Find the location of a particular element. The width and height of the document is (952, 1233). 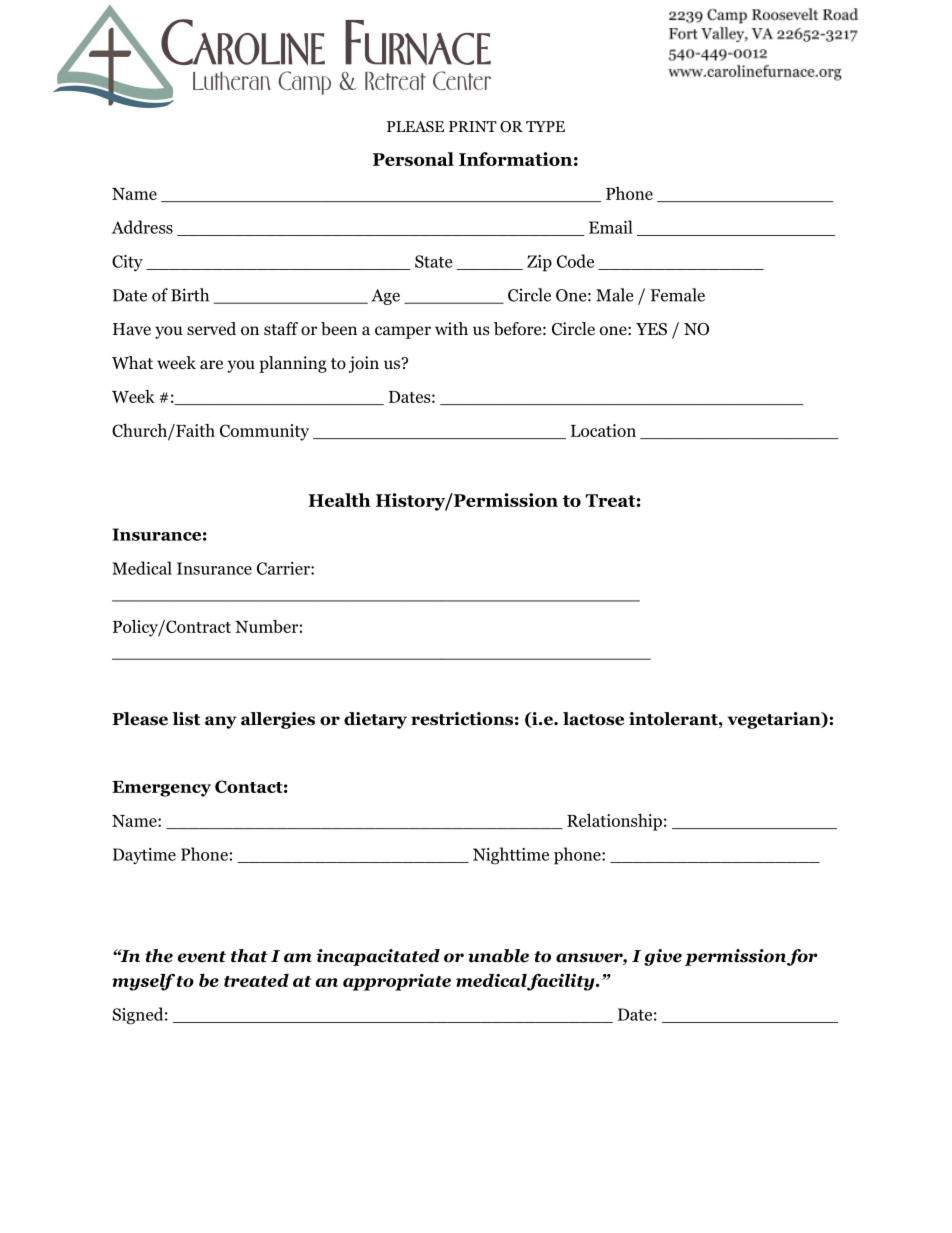

Address is located at coordinates (142, 227).
